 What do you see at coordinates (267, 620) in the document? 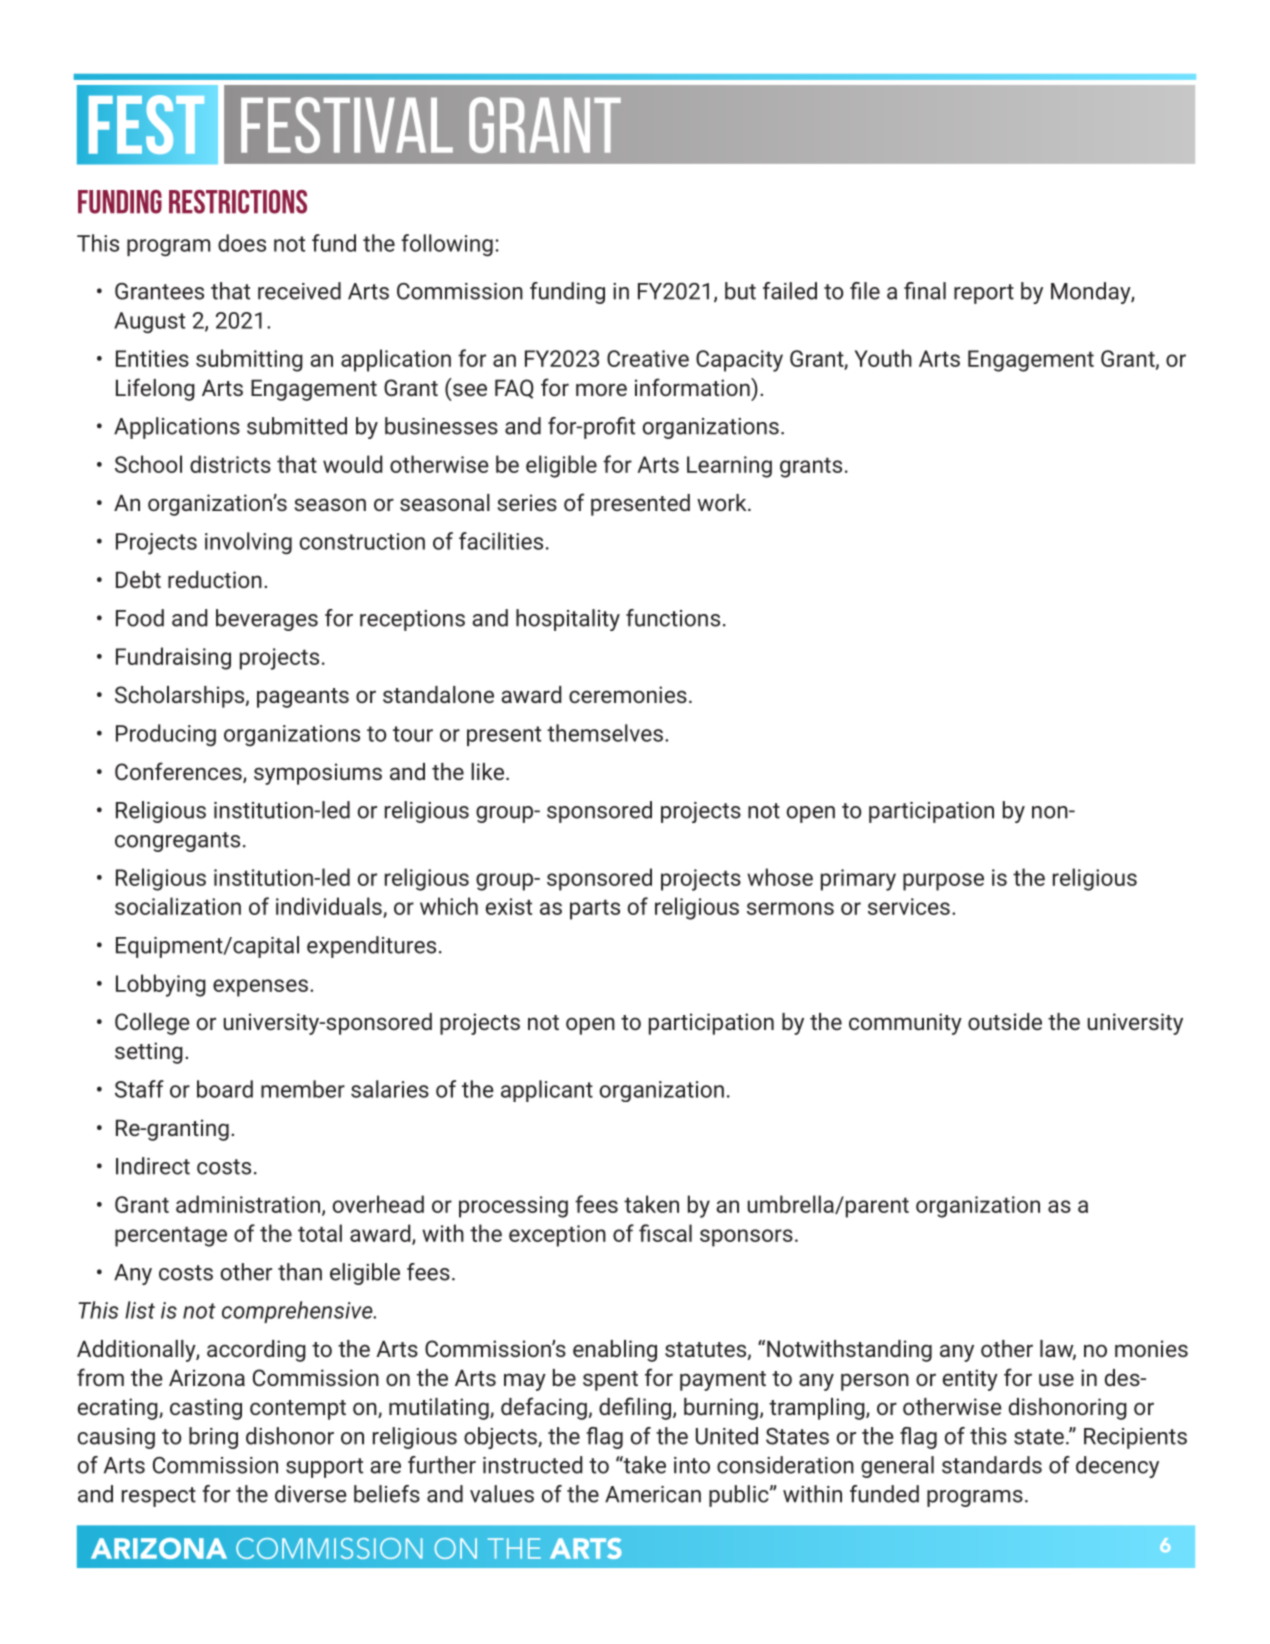
I see `beverages` at bounding box center [267, 620].
